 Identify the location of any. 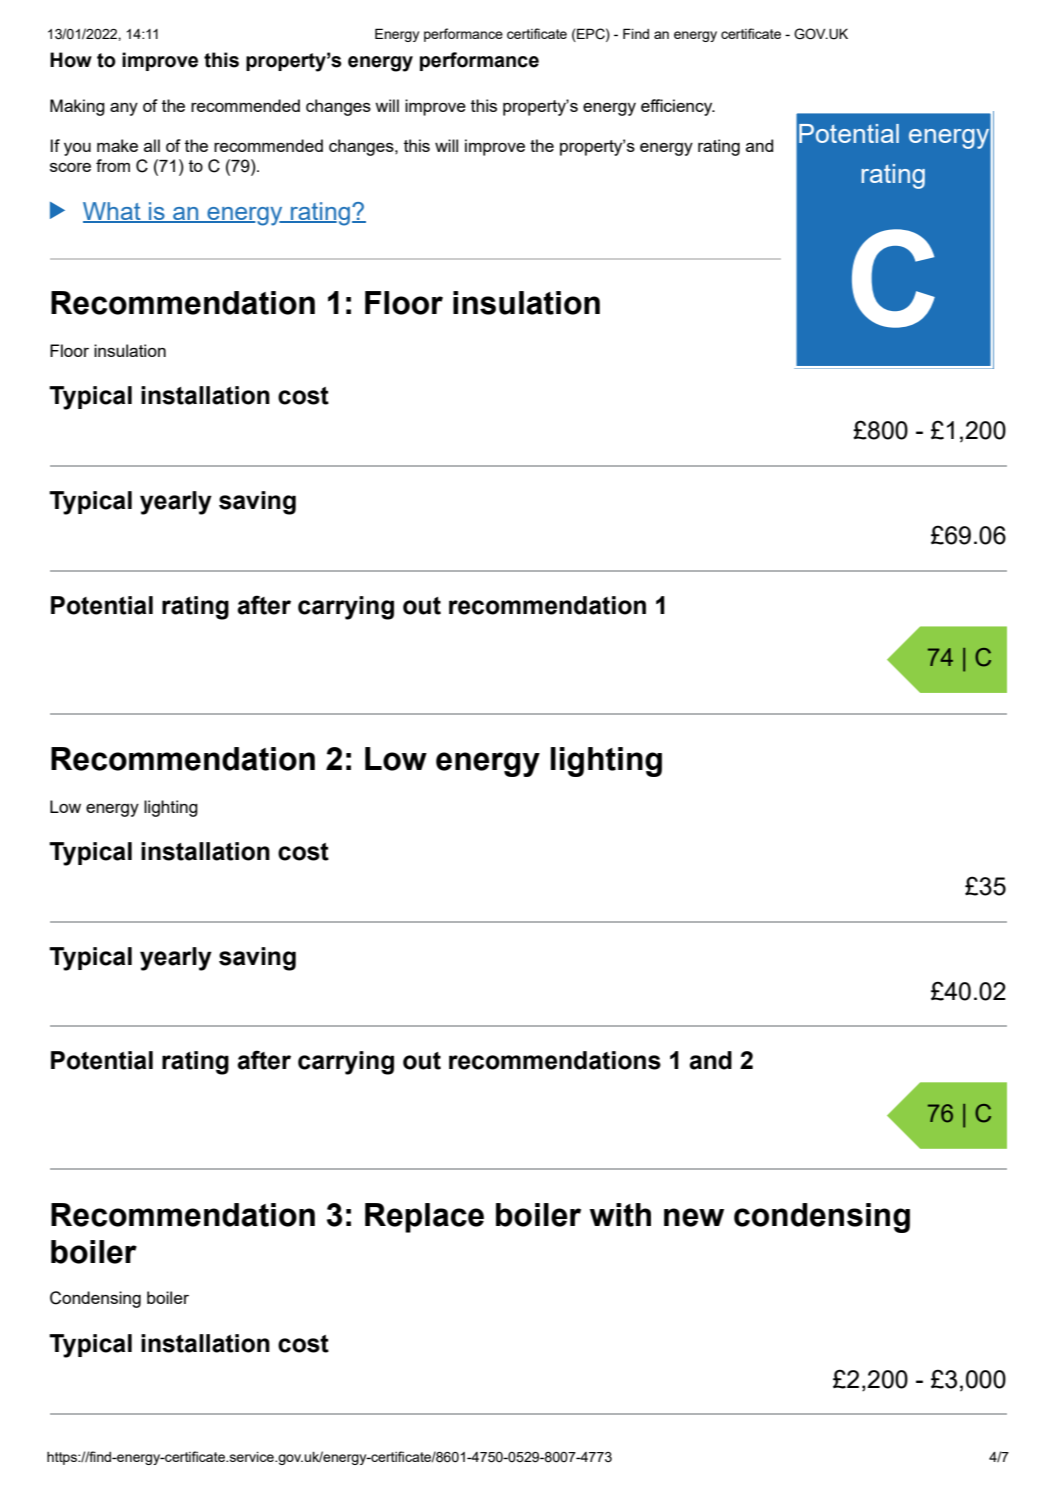
(124, 109).
